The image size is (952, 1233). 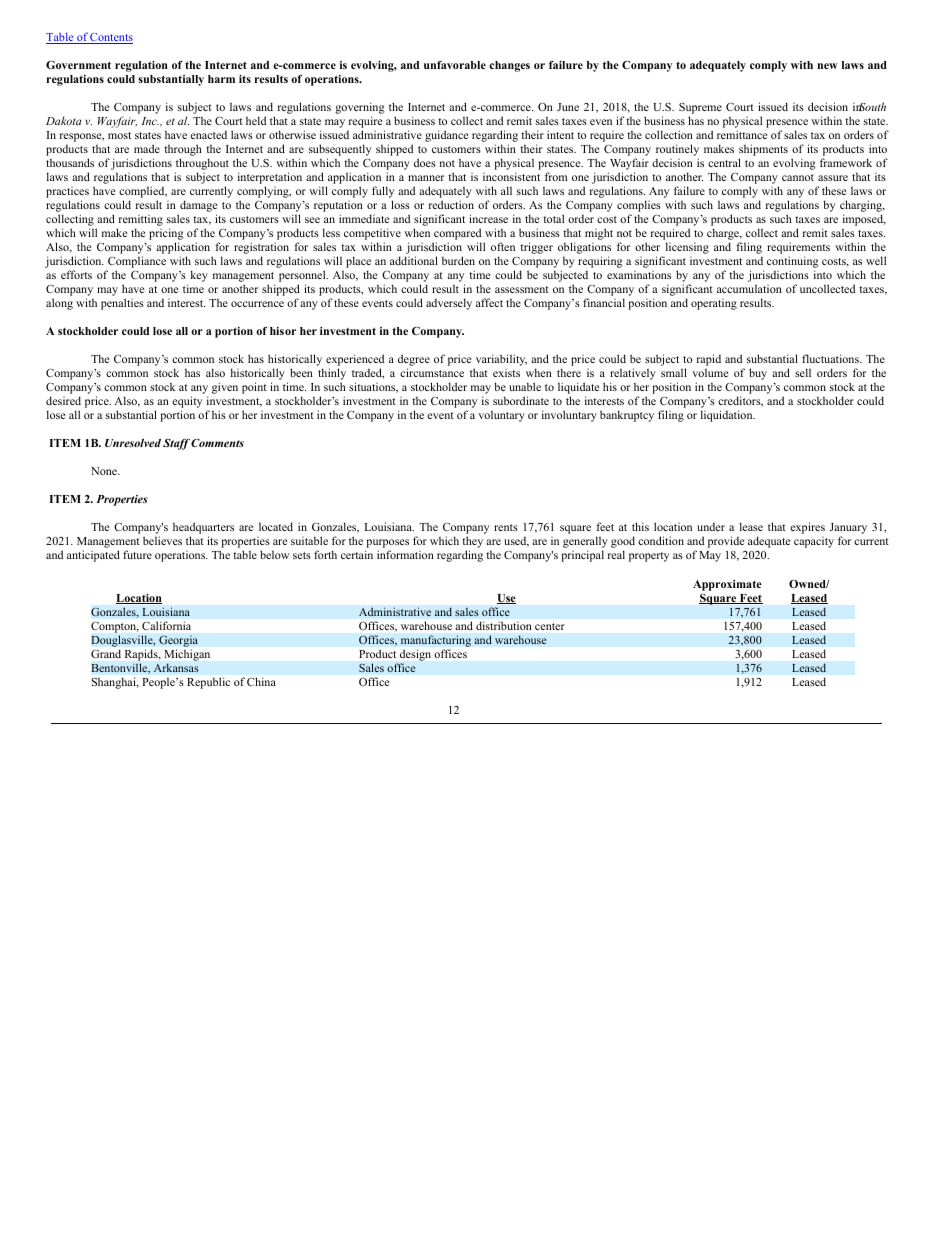 I want to click on Arkansas, so click(x=176, y=668).
